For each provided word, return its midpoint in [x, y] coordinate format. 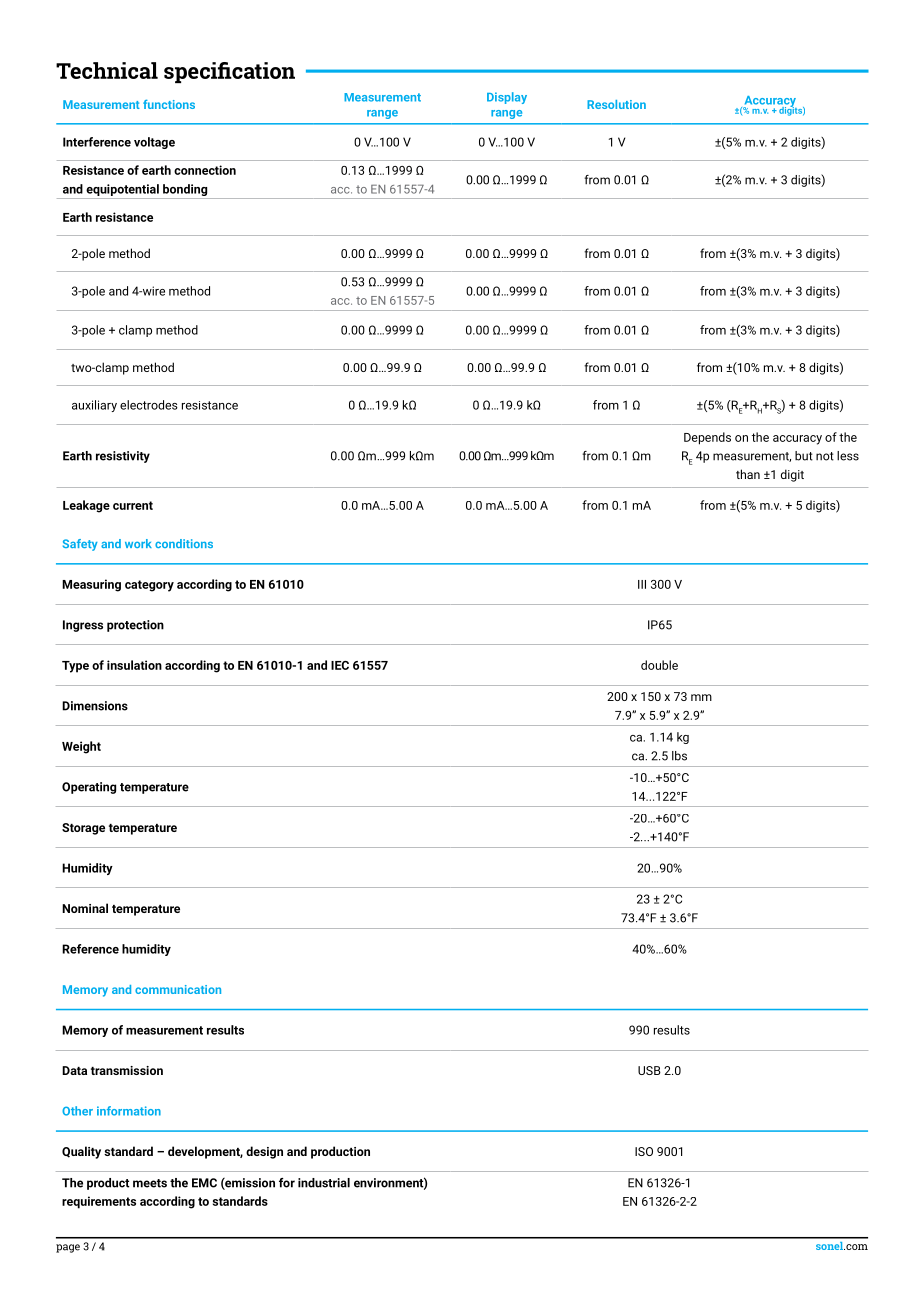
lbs [679, 756]
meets [150, 1183]
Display [507, 98]
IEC [340, 665]
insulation [134, 665]
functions [169, 104]
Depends [707, 438]
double [659, 665]
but [804, 456]
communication [178, 989]
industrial [324, 1183]
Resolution [616, 104]
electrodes [149, 405]
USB [649, 1070]
